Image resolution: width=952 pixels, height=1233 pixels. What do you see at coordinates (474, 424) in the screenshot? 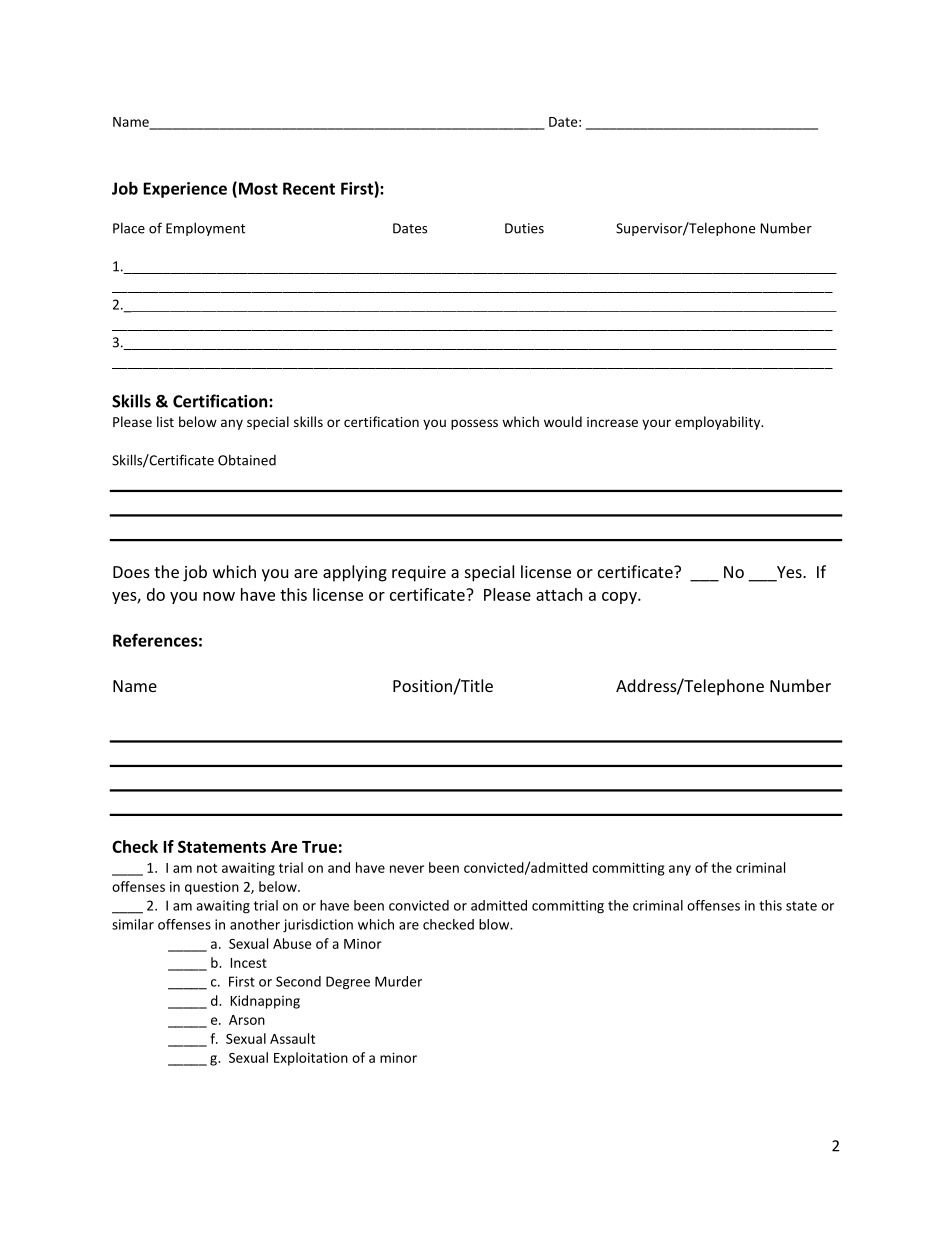
I see `possess` at bounding box center [474, 424].
